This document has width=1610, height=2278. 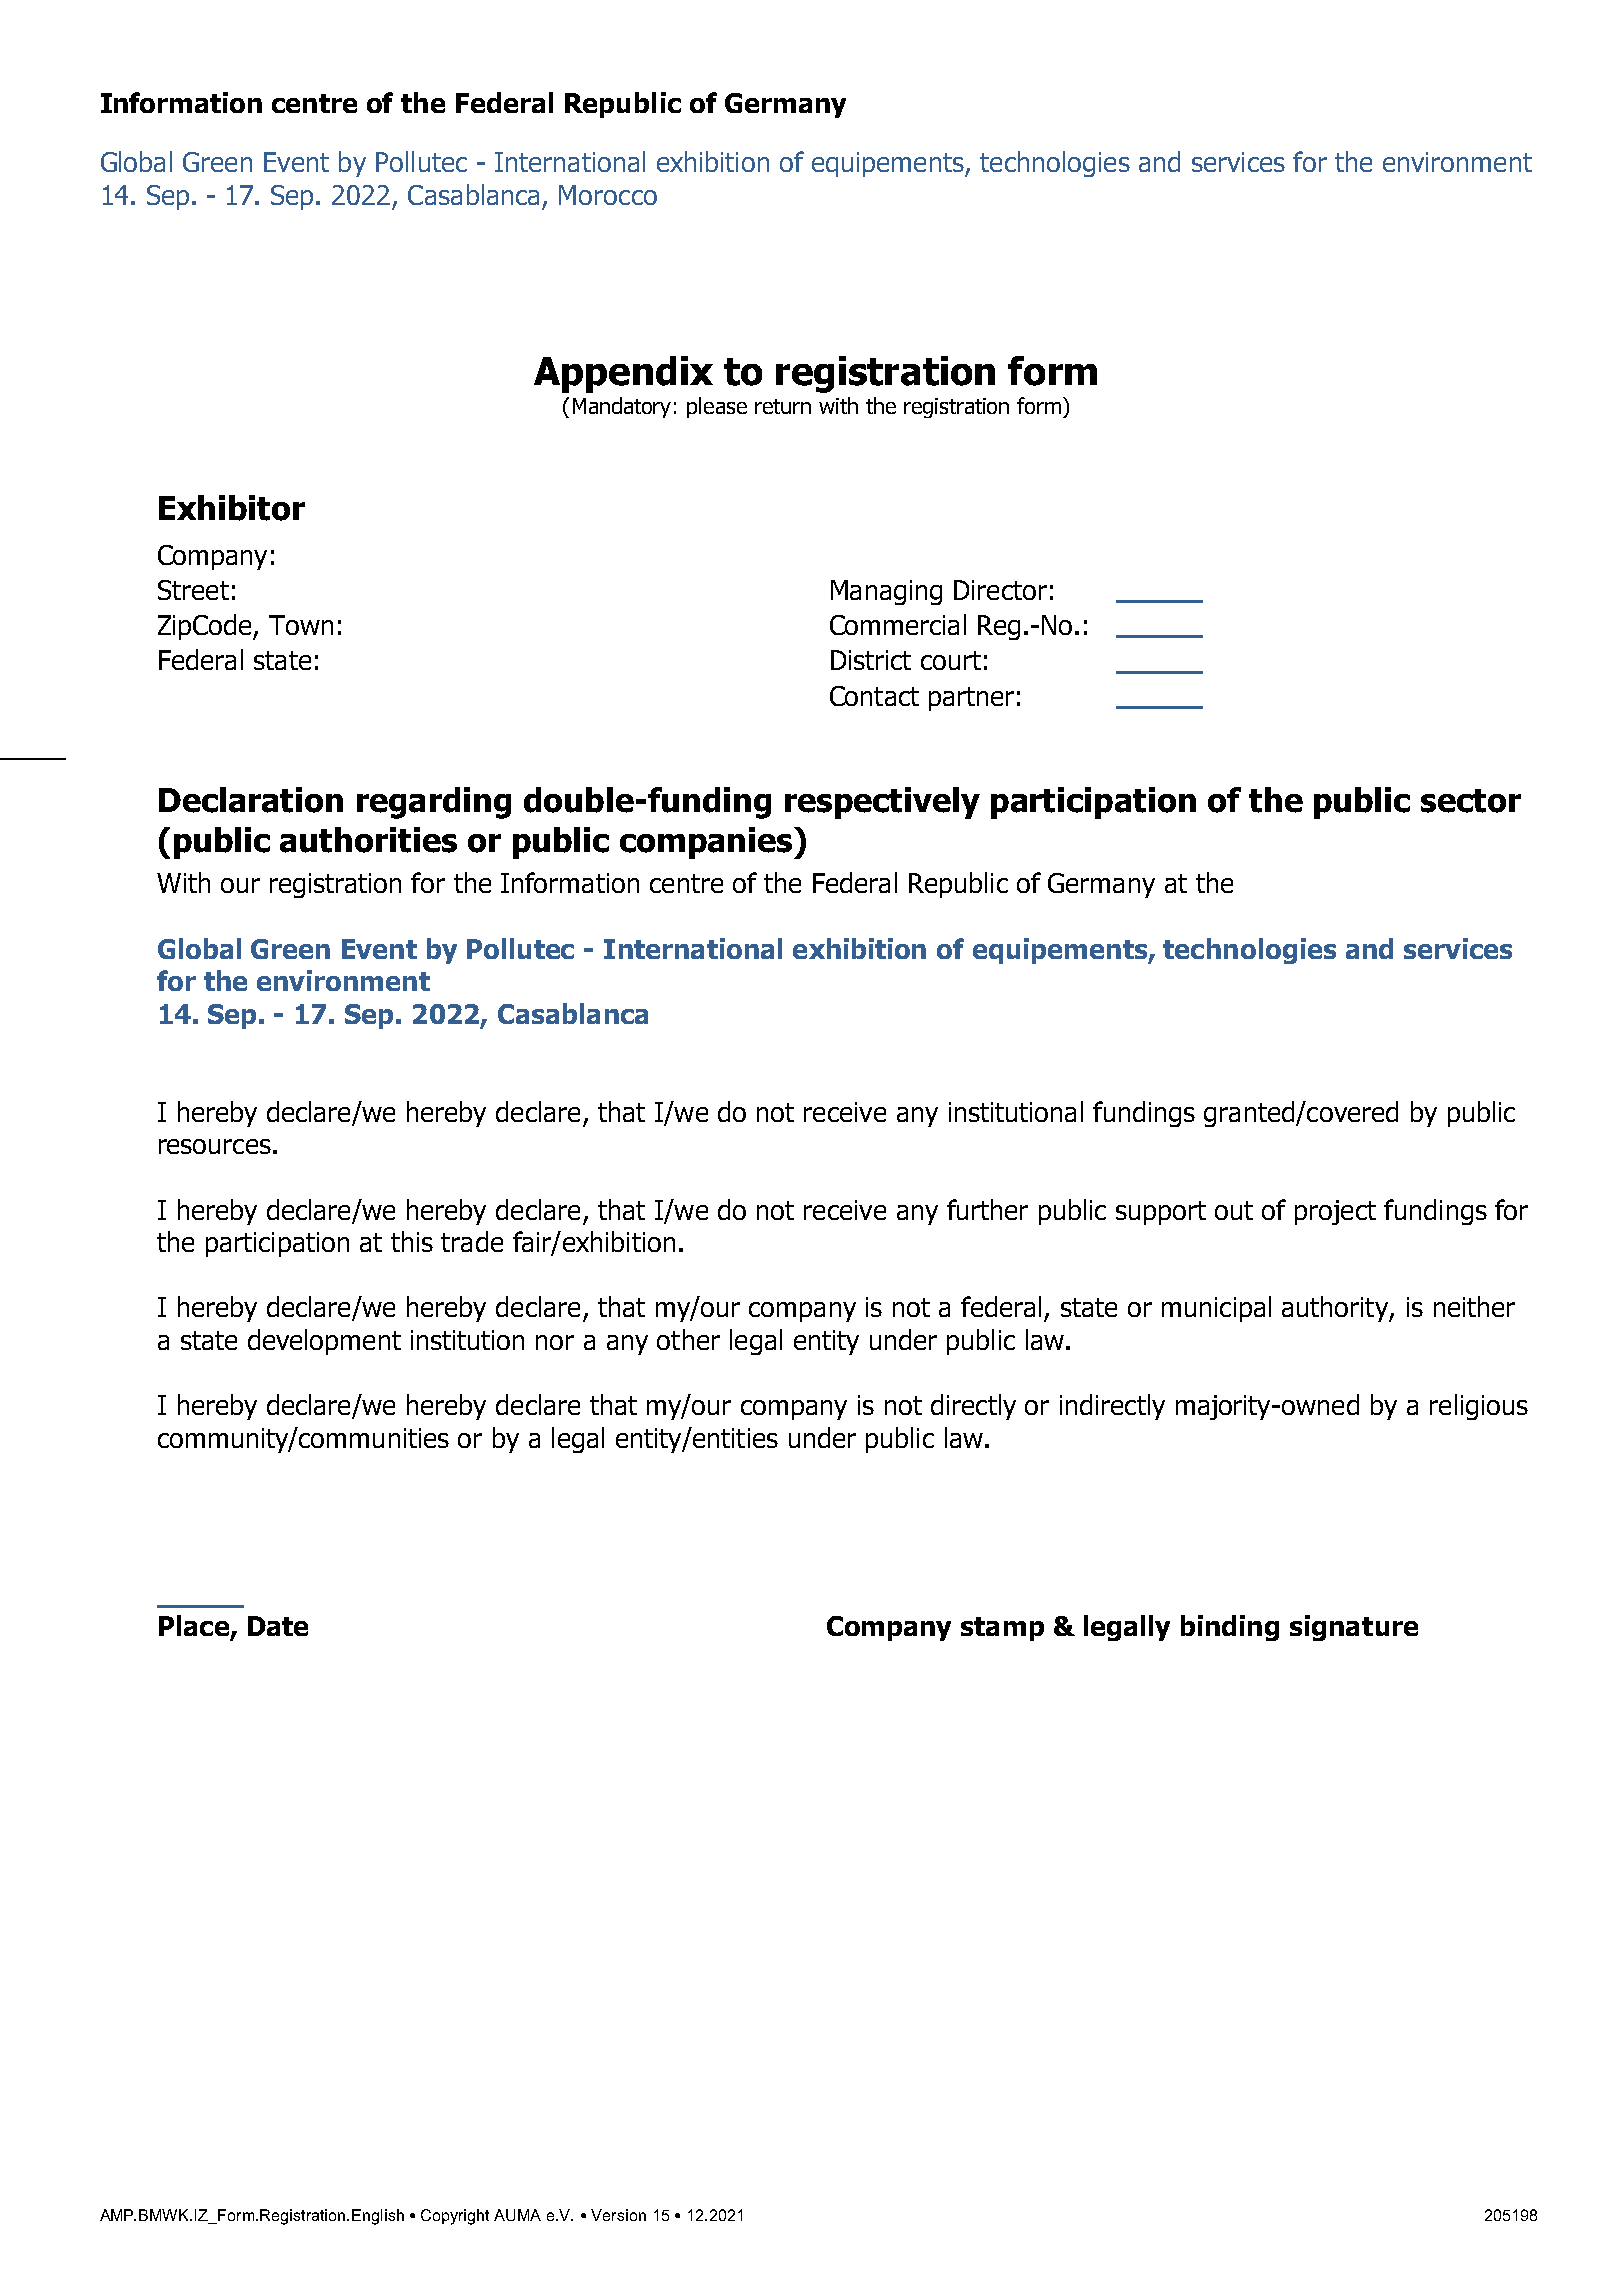 What do you see at coordinates (455, 2217) in the document?
I see `Copyright` at bounding box center [455, 2217].
